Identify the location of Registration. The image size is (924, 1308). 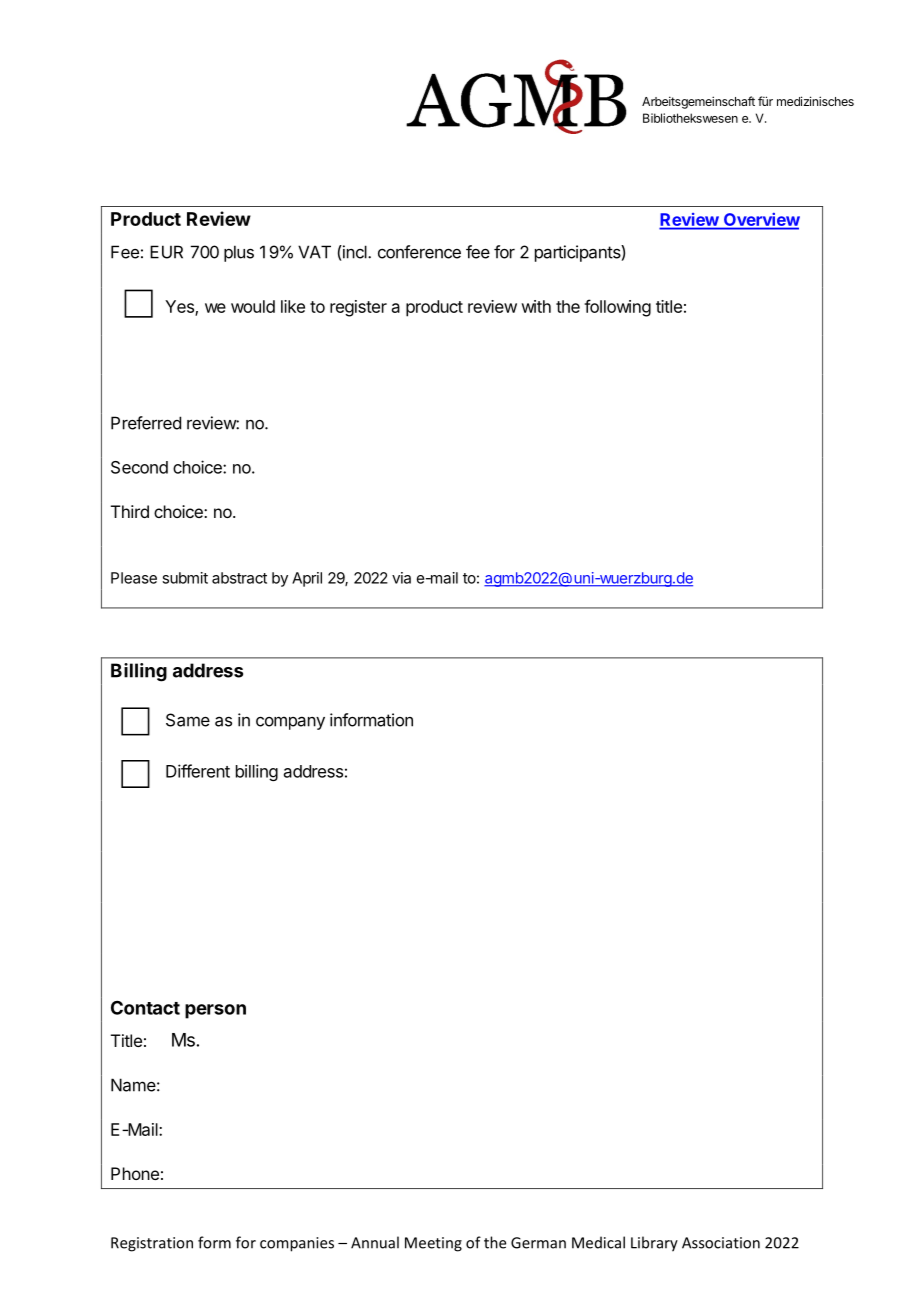
(152, 1244).
